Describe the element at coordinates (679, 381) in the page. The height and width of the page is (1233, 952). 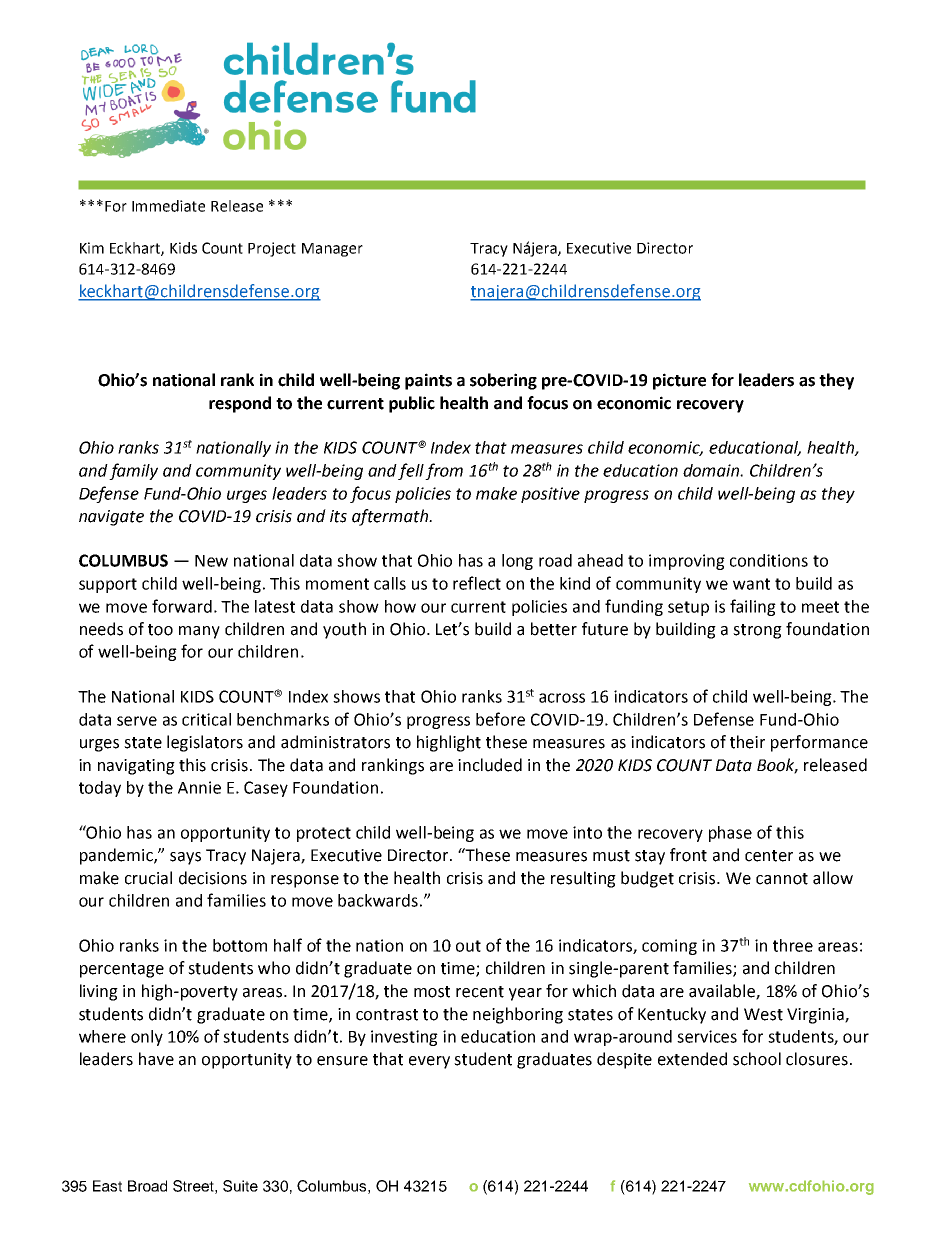
I see `picture` at that location.
